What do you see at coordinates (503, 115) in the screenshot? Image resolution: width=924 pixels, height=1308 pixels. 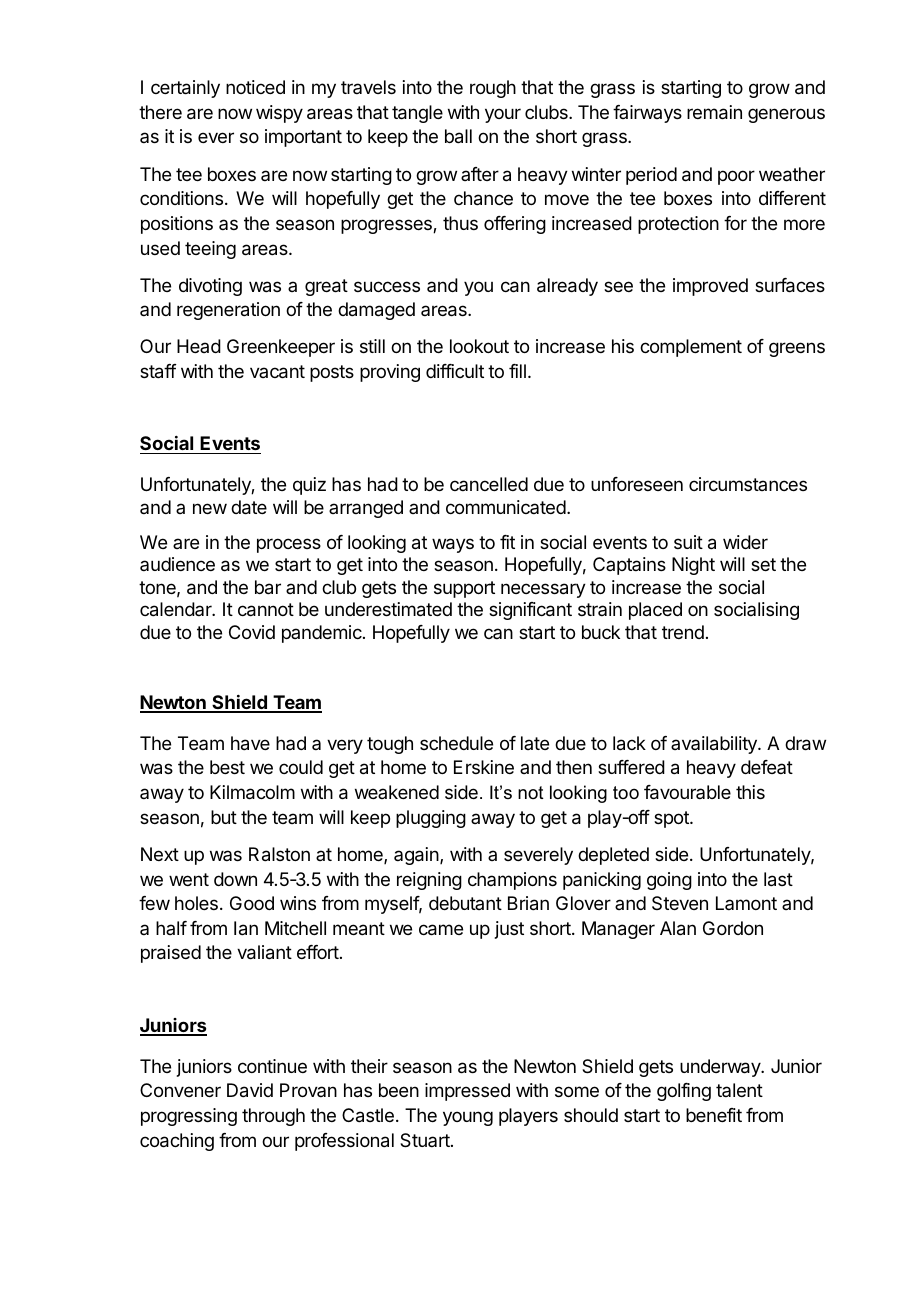 I see `your` at bounding box center [503, 115].
